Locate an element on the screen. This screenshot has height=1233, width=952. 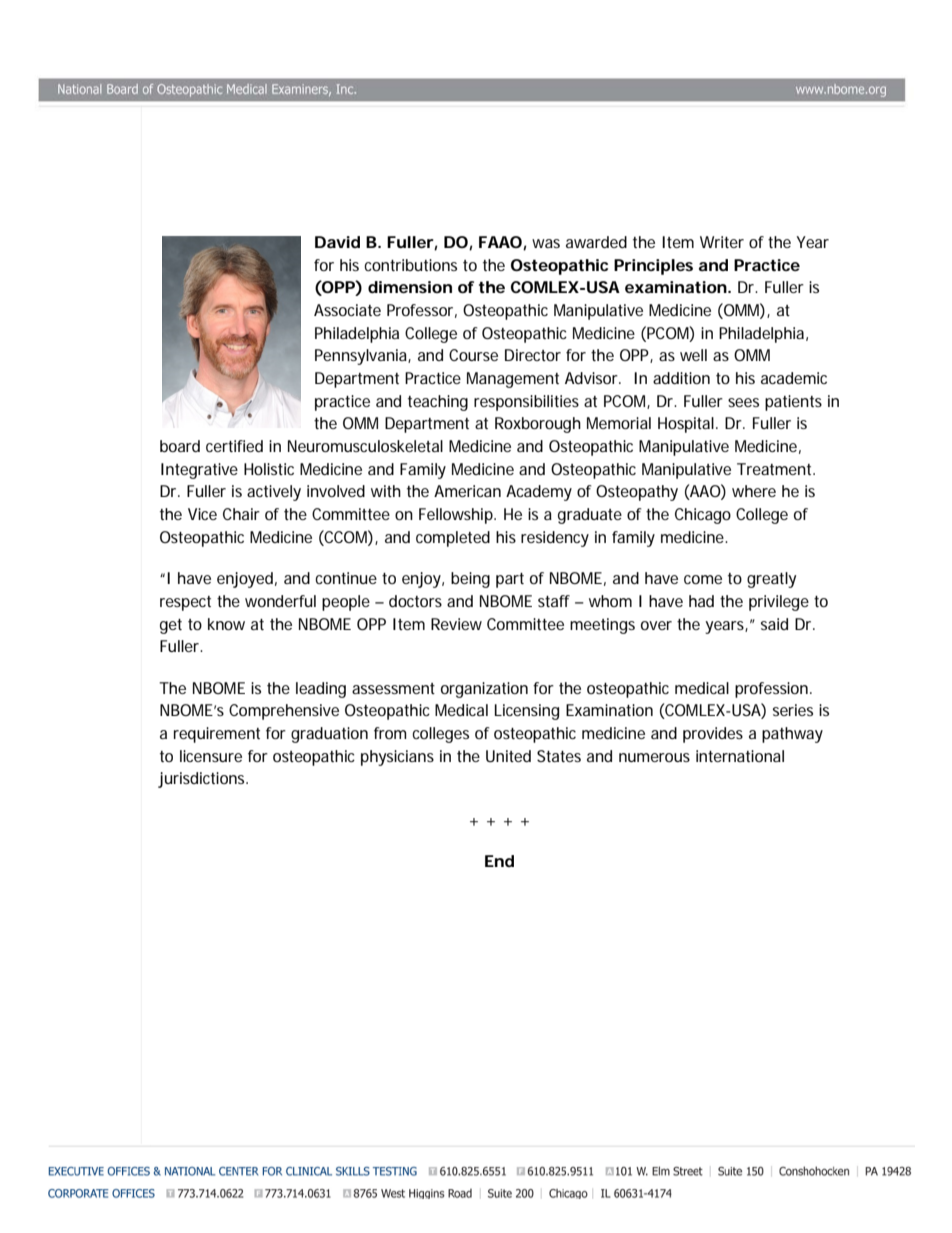
Comprehensive is located at coordinates (284, 712).
